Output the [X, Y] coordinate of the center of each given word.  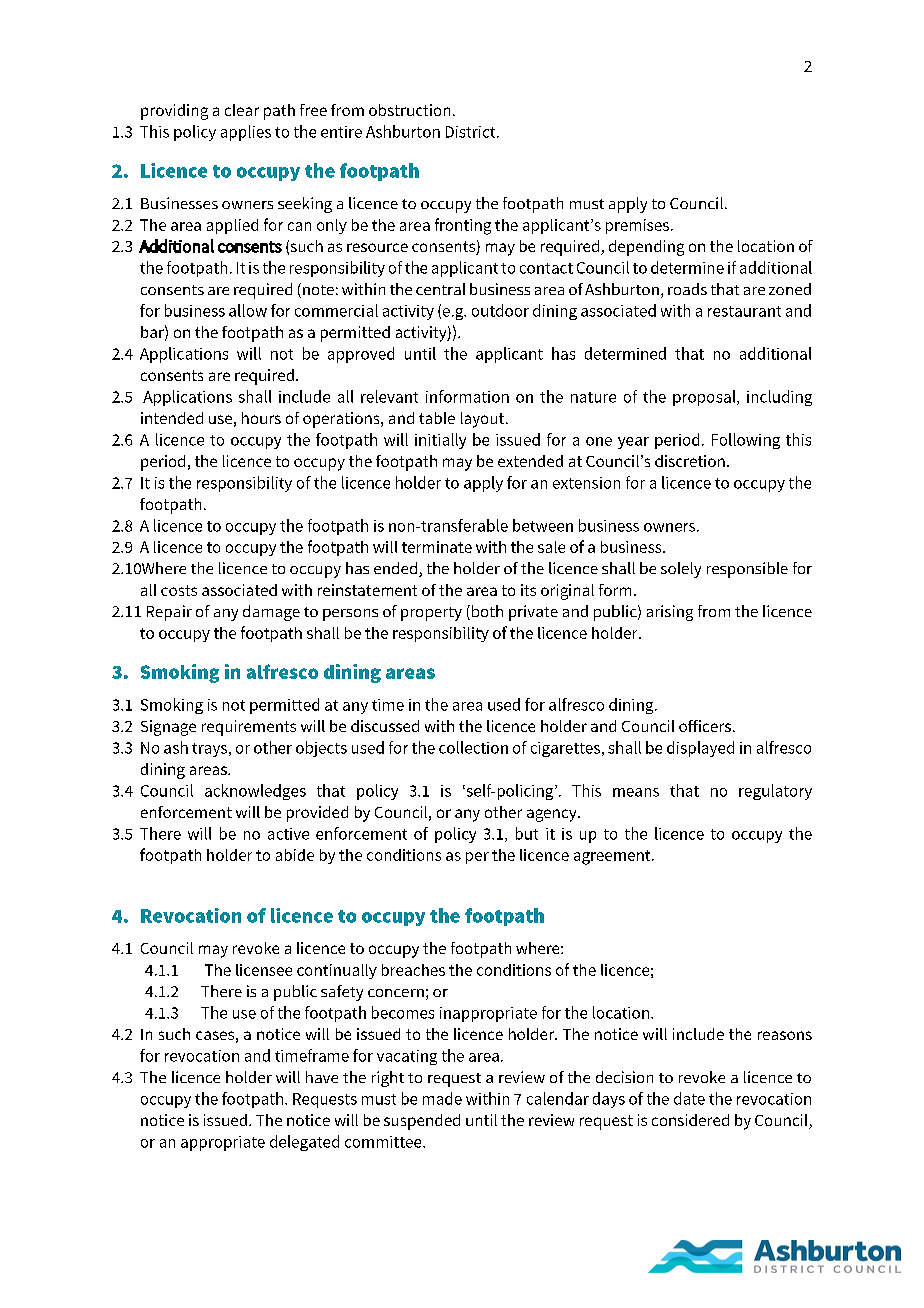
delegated [304, 1143]
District [472, 132]
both [486, 612]
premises [637, 226]
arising [670, 613]
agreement [613, 857]
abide [295, 855]
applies [246, 133]
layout [484, 420]
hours [261, 418]
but [527, 833]
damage [271, 613]
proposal [705, 398]
